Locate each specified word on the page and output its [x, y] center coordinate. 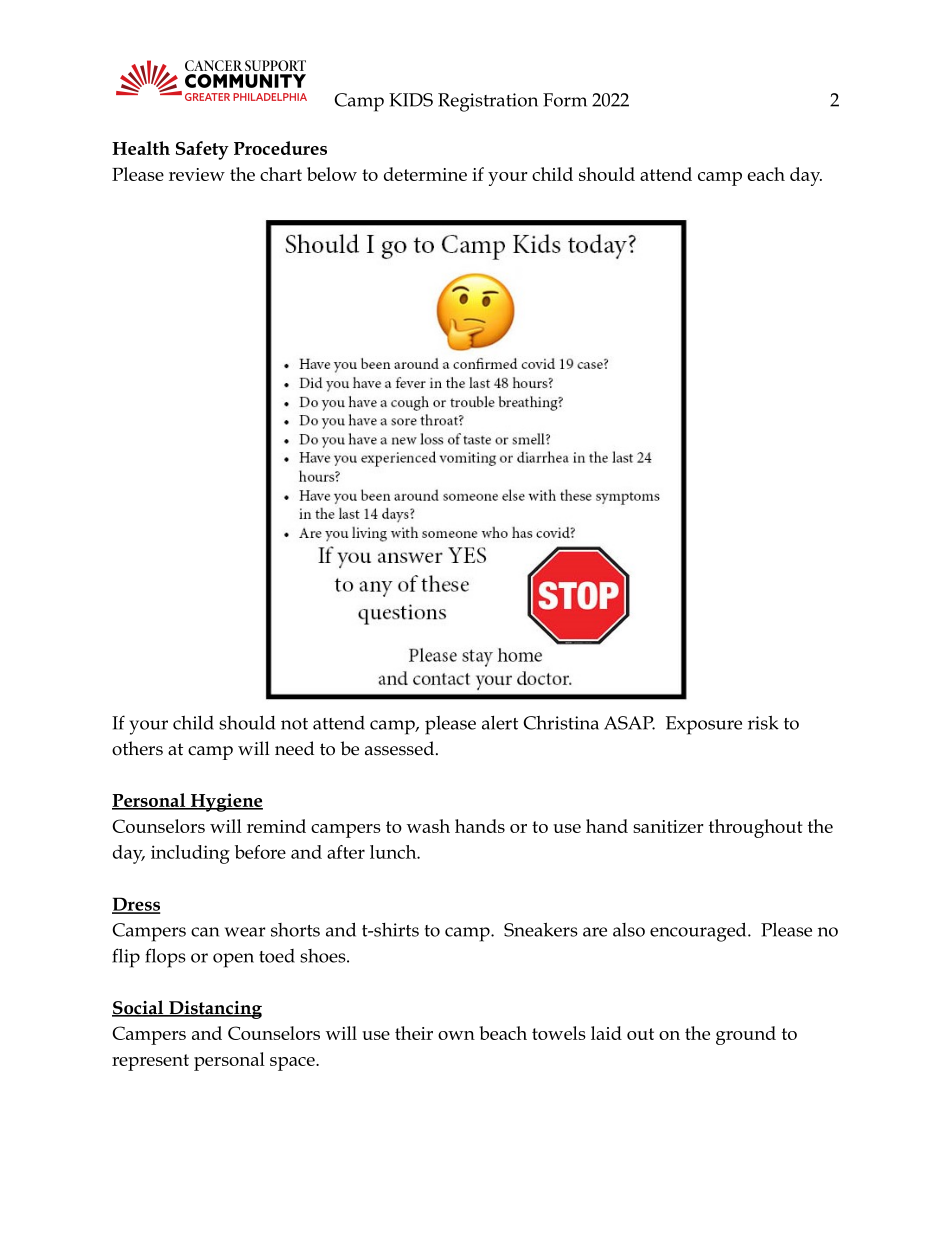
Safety [202, 150]
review [197, 174]
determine [425, 174]
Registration [488, 102]
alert [500, 723]
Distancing [214, 1010]
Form [565, 100]
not [294, 724]
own [456, 1035]
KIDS [411, 100]
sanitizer [668, 826]
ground [746, 1035]
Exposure [704, 725]
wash [428, 826]
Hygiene [225, 802]
